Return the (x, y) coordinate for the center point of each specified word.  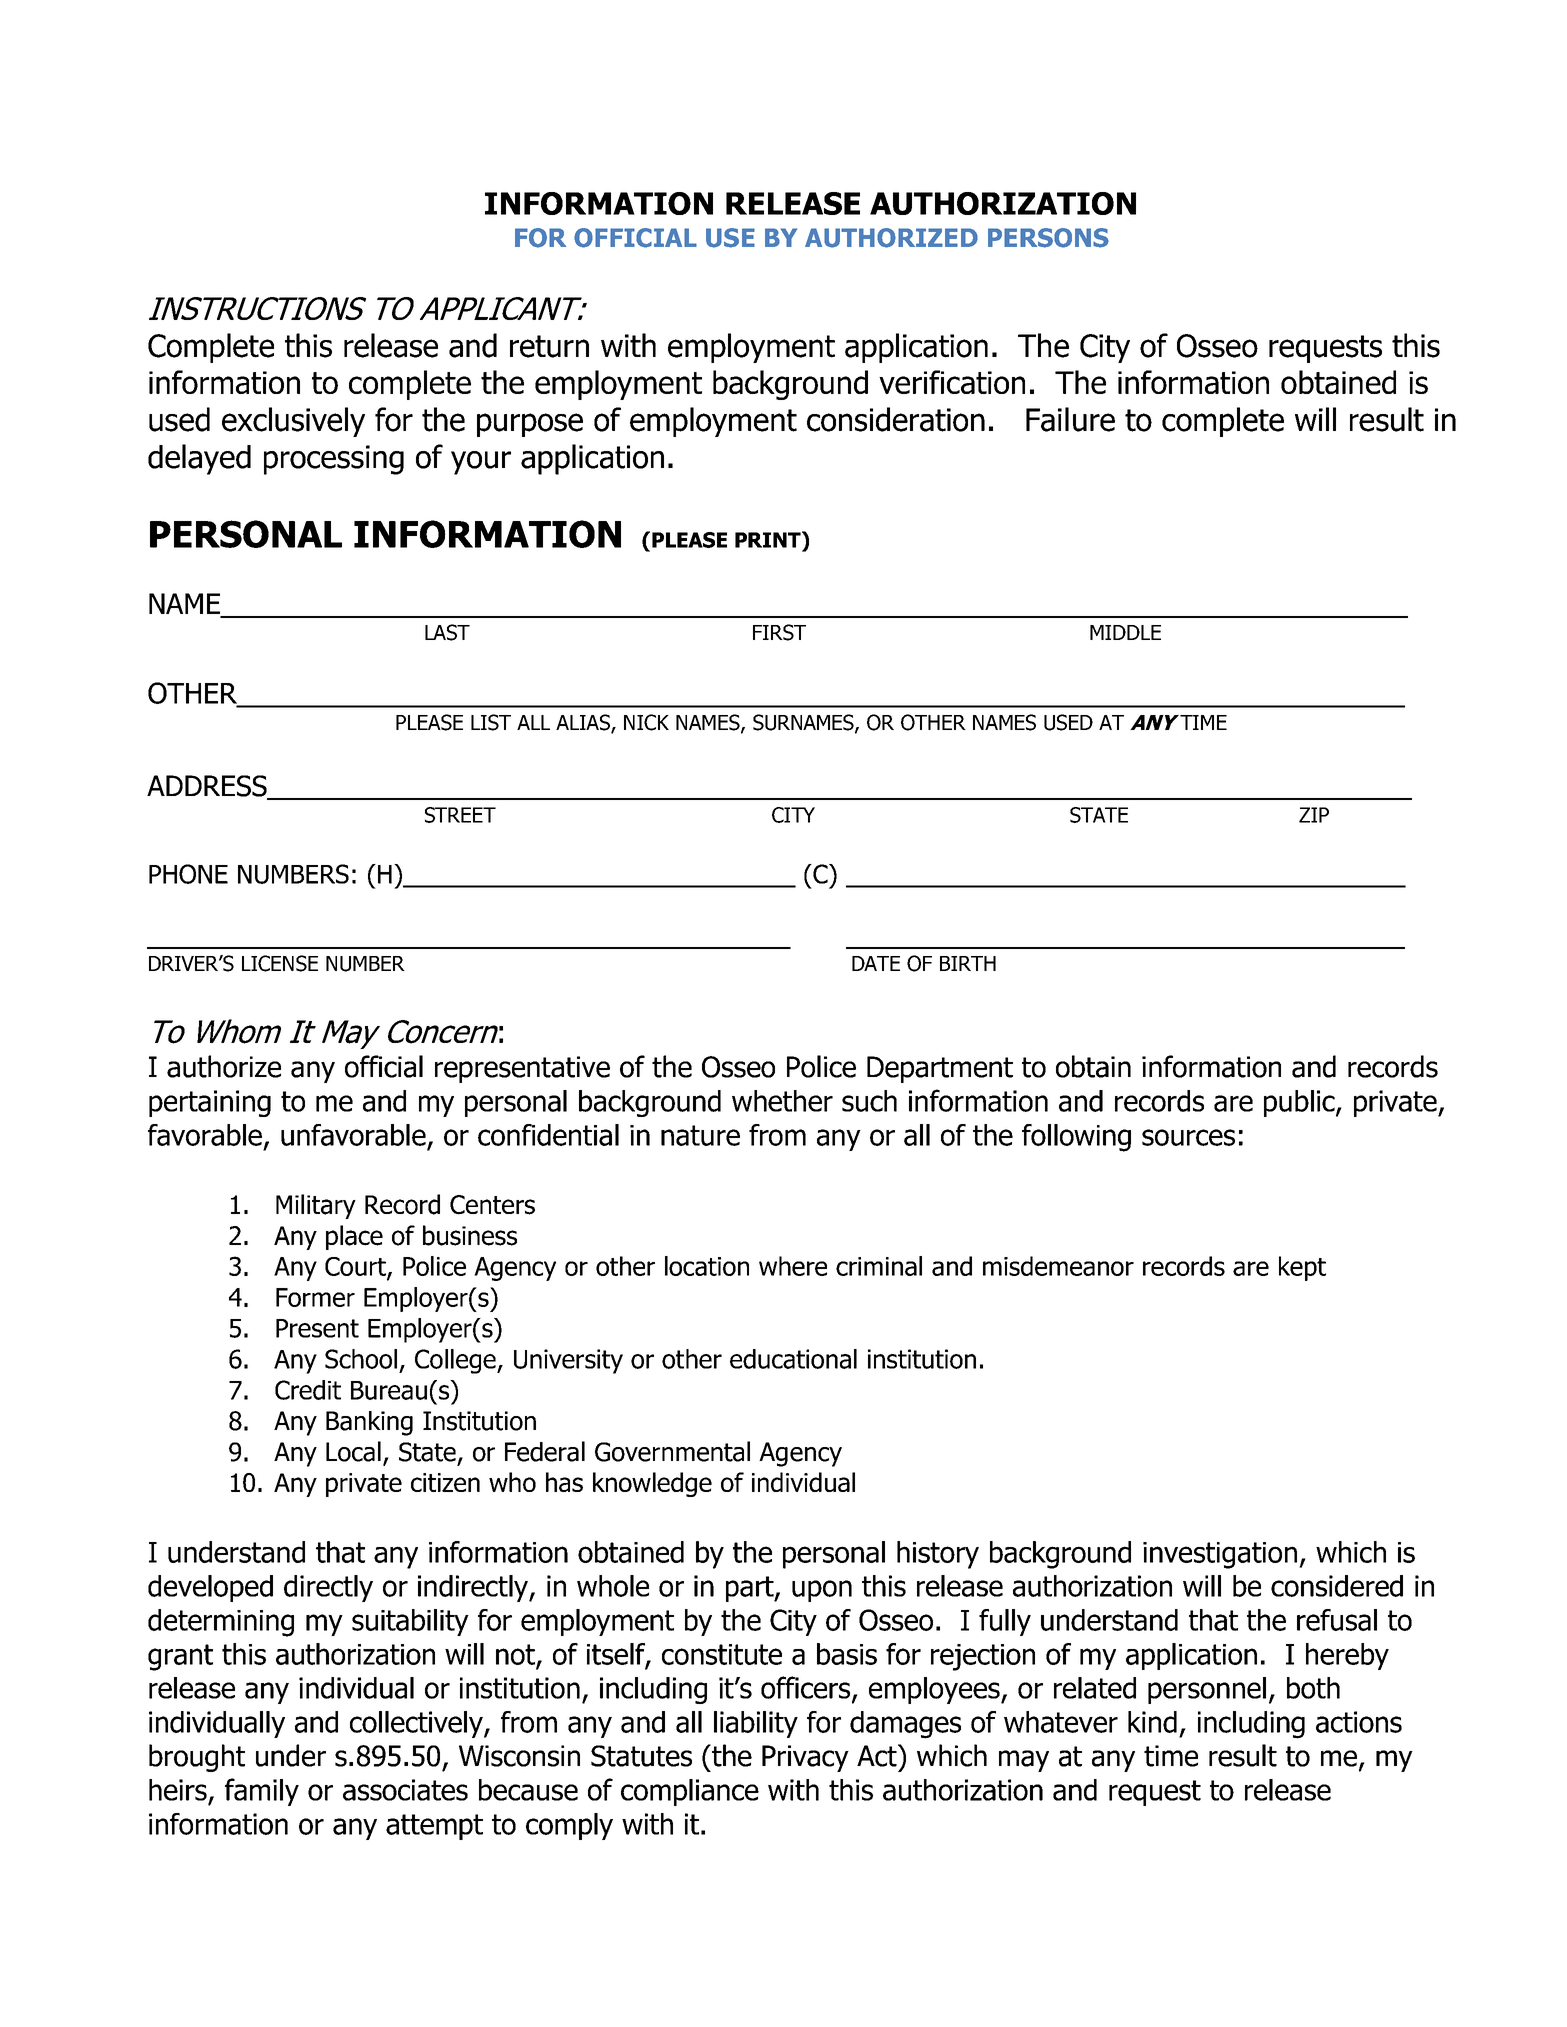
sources (1188, 1137)
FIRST (779, 632)
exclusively (293, 422)
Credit (308, 1390)
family (262, 1792)
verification (952, 382)
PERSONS (1048, 238)
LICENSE (280, 963)
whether (782, 1101)
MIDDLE (1125, 632)
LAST (447, 632)
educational (793, 1359)
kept (1302, 1268)
